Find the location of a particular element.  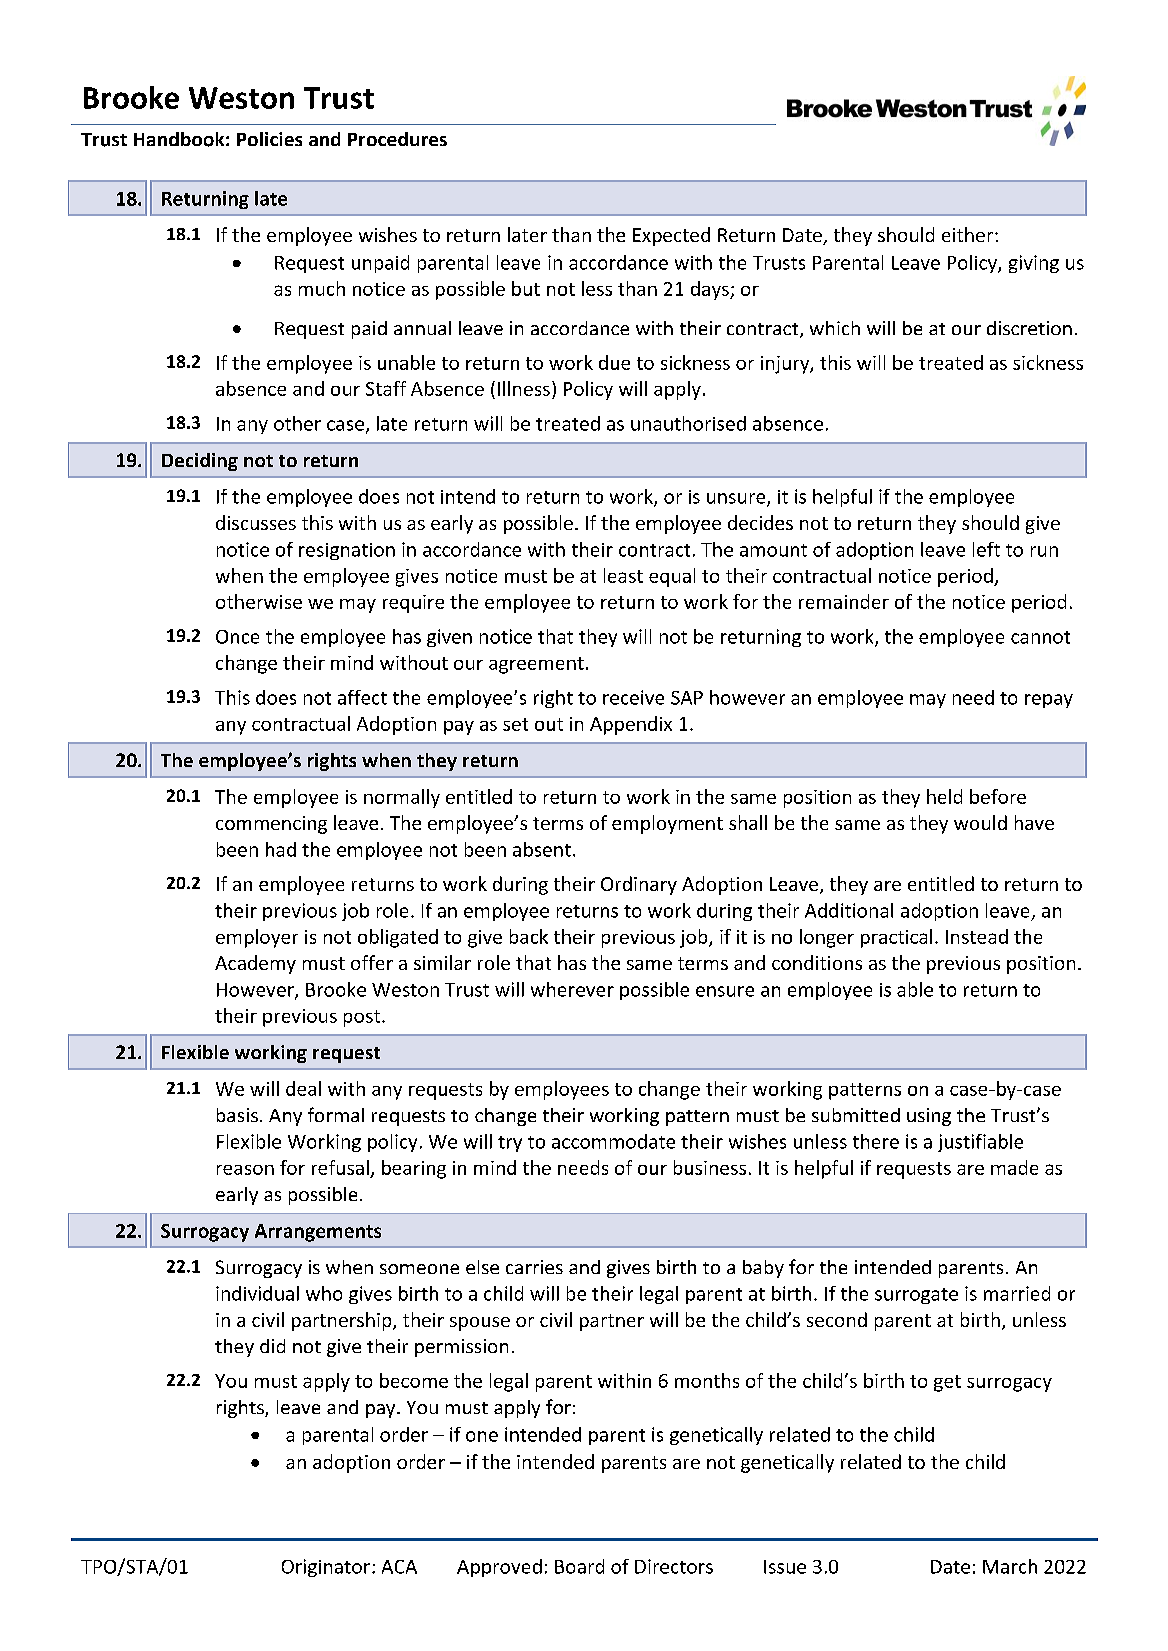

either is located at coordinates (969, 234).
